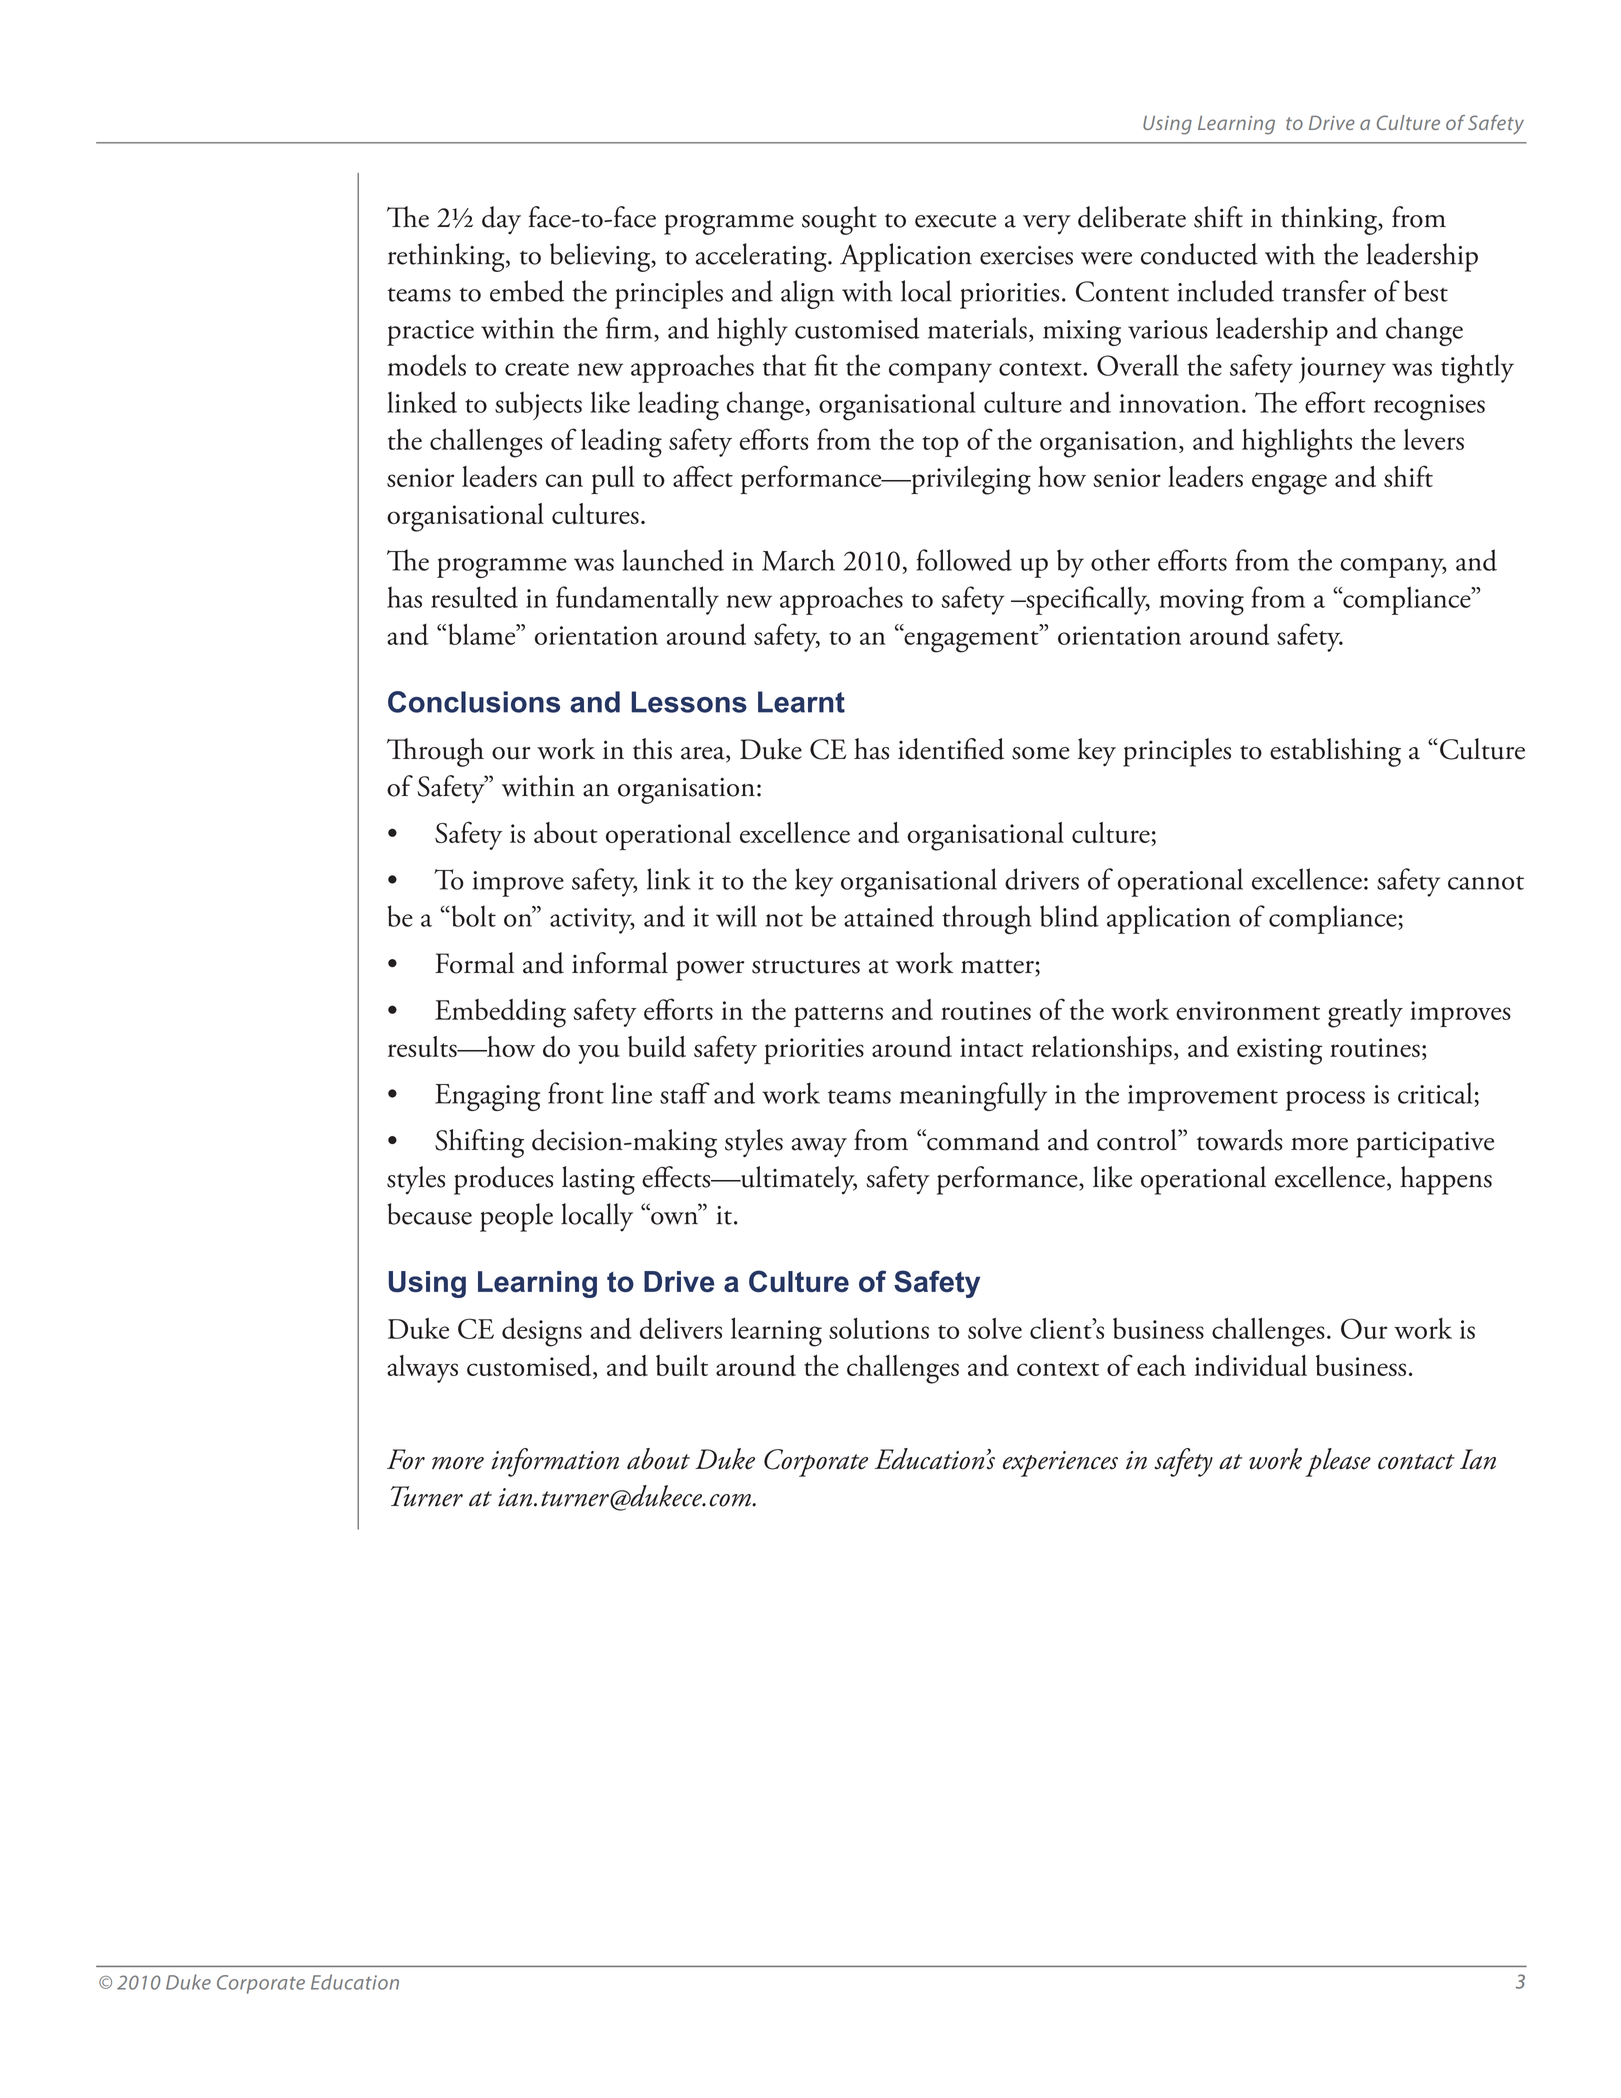  Describe the element at coordinates (955, 220) in the screenshot. I see `execute` at that location.
